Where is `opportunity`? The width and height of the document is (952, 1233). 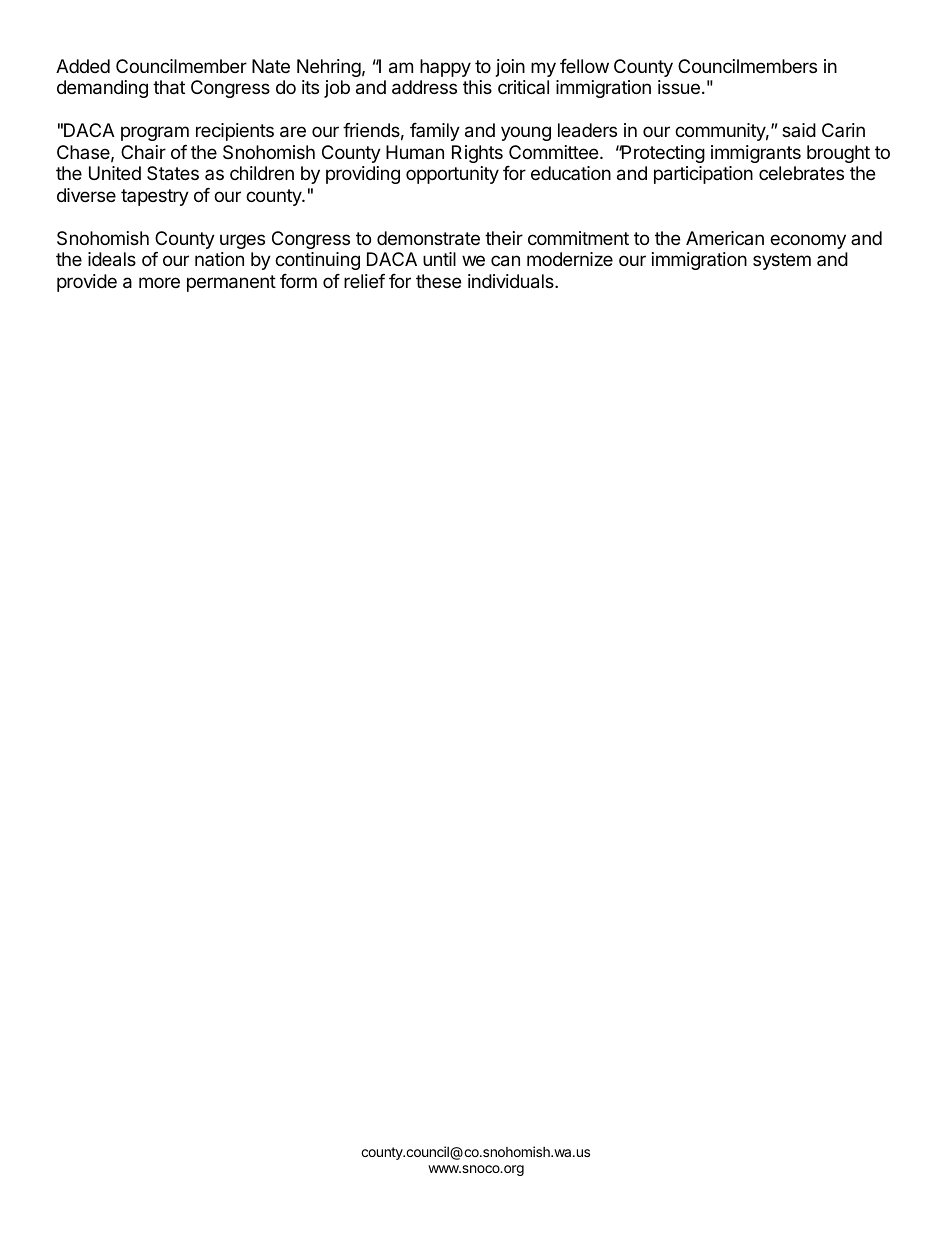
opportunity is located at coordinates (452, 175).
